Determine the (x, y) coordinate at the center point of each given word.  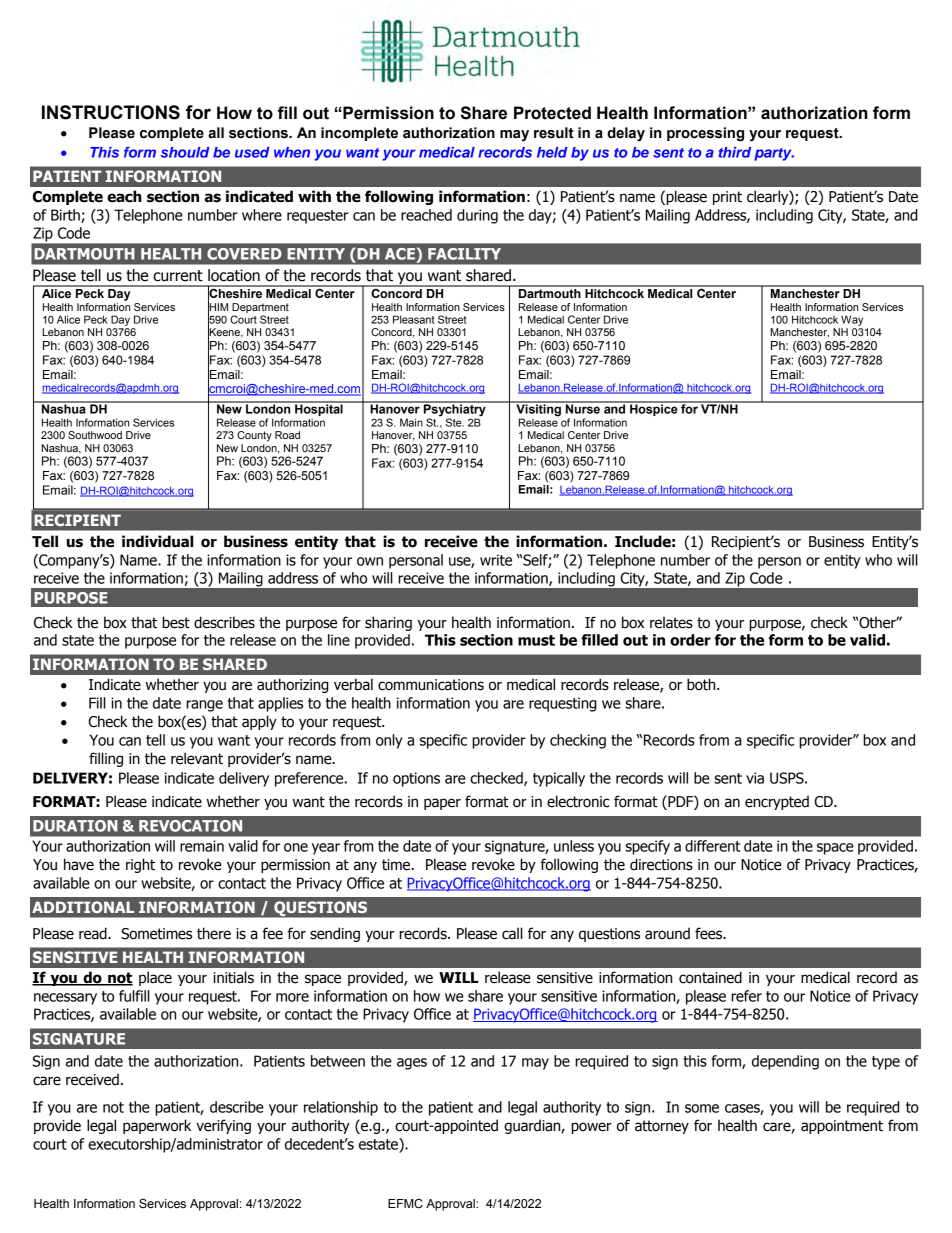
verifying (223, 1126)
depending (785, 1062)
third (735, 152)
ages (412, 1064)
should (185, 152)
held (552, 152)
